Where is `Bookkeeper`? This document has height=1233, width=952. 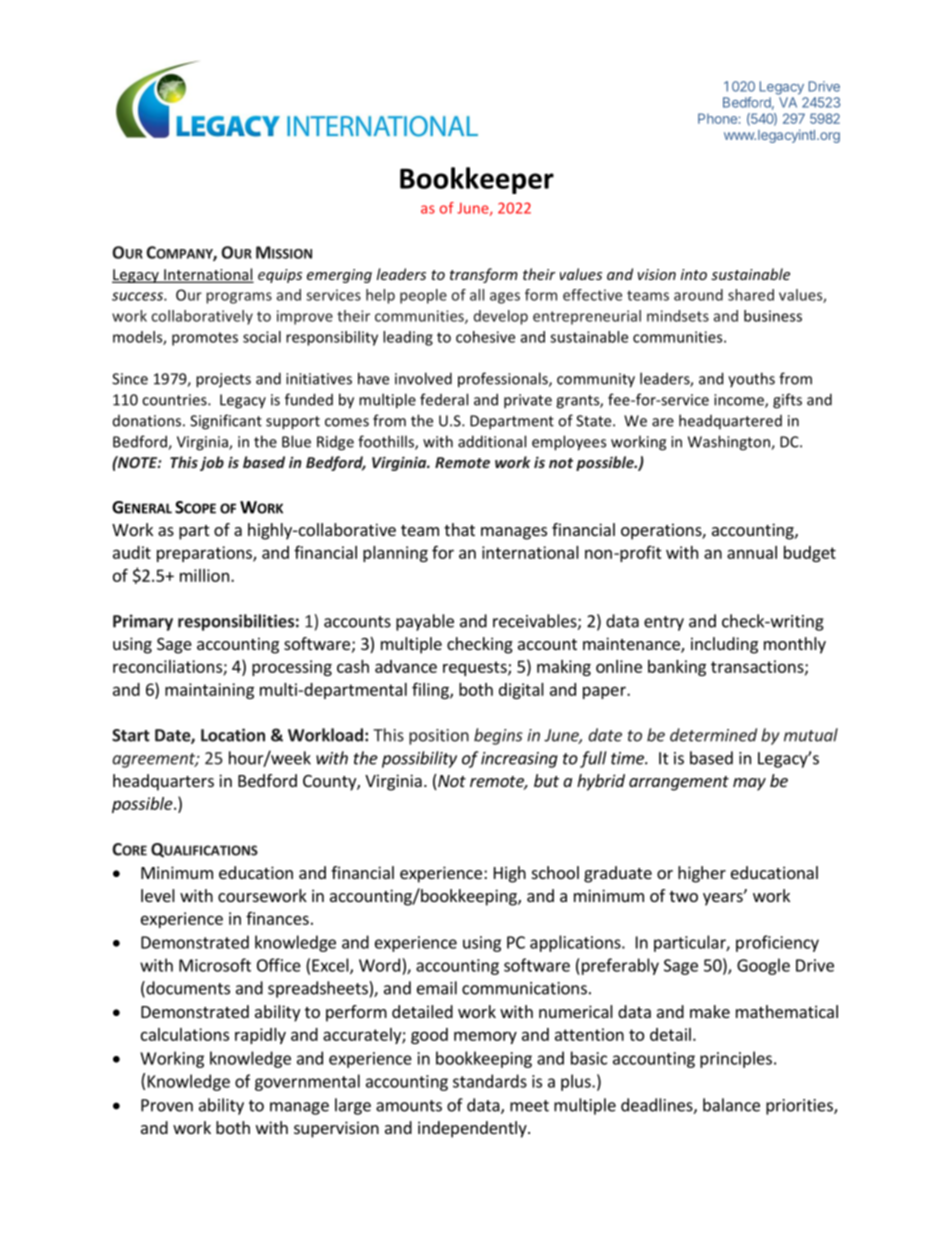 Bookkeeper is located at coordinates (477, 180).
